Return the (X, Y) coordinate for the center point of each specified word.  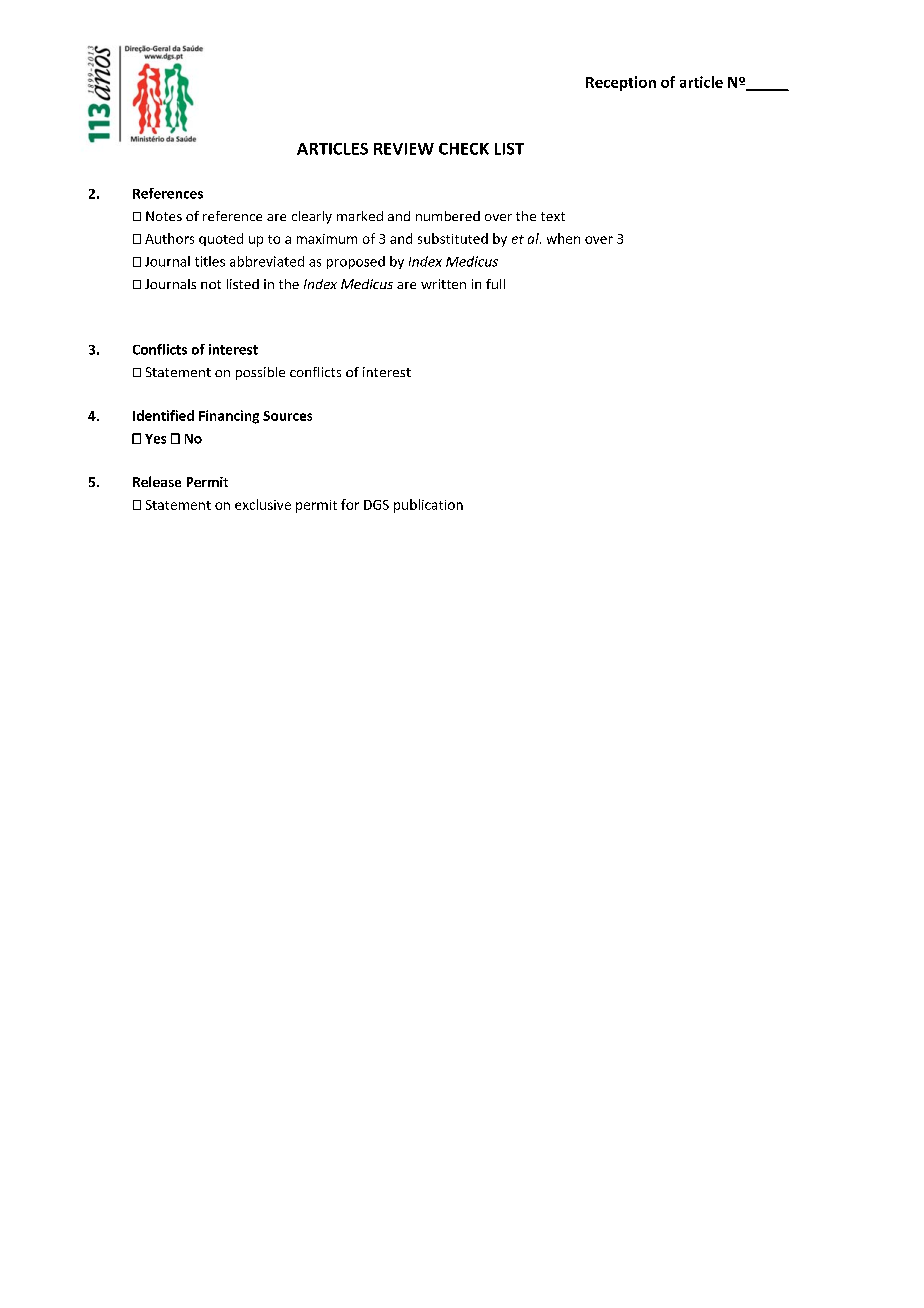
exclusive (263, 504)
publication (428, 506)
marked (360, 216)
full (495, 284)
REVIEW (404, 149)
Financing (229, 417)
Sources (287, 416)
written (443, 284)
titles (210, 261)
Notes (164, 216)
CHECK (464, 149)
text (553, 216)
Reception (621, 83)
